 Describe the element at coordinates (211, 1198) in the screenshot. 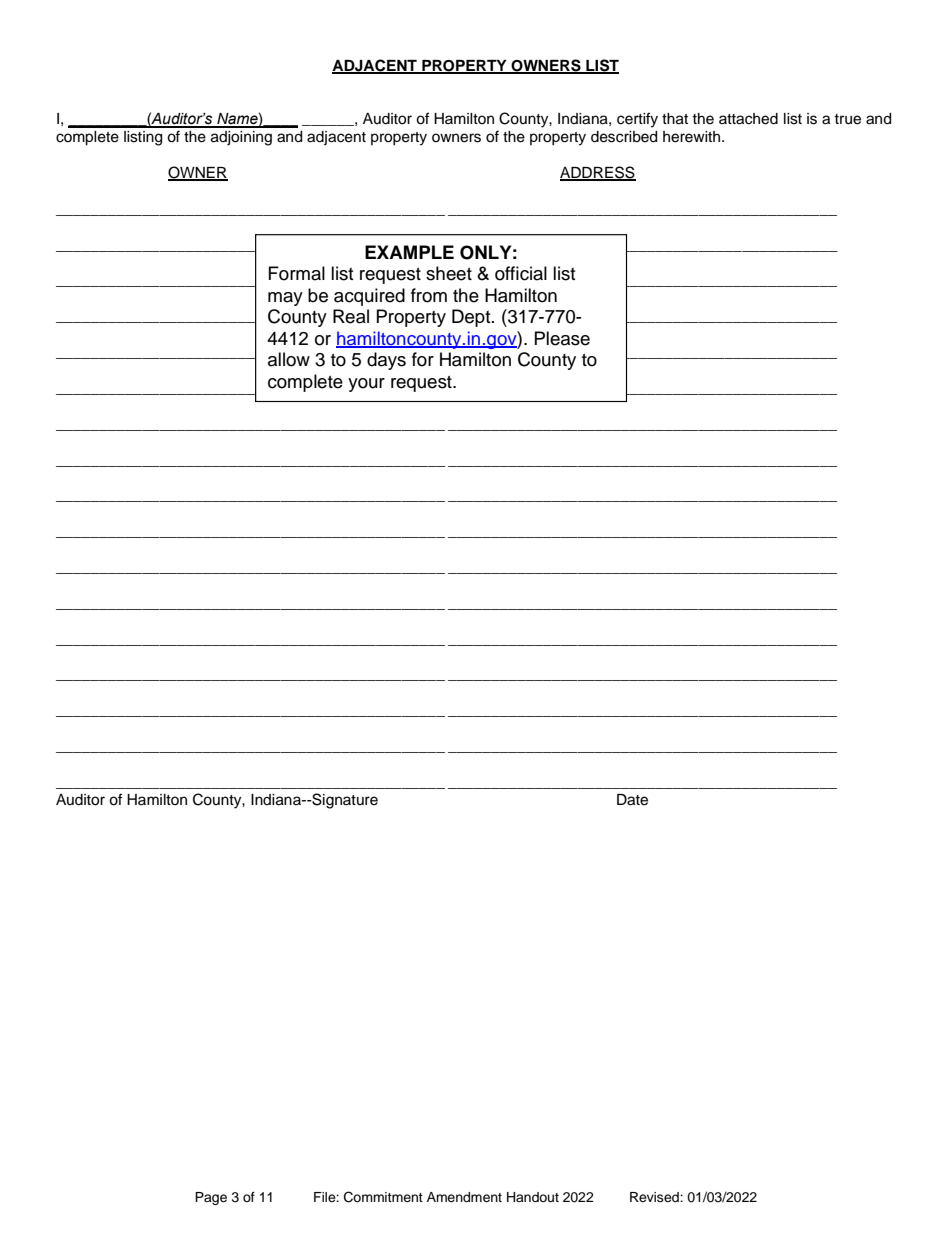

I see `Page` at that location.
